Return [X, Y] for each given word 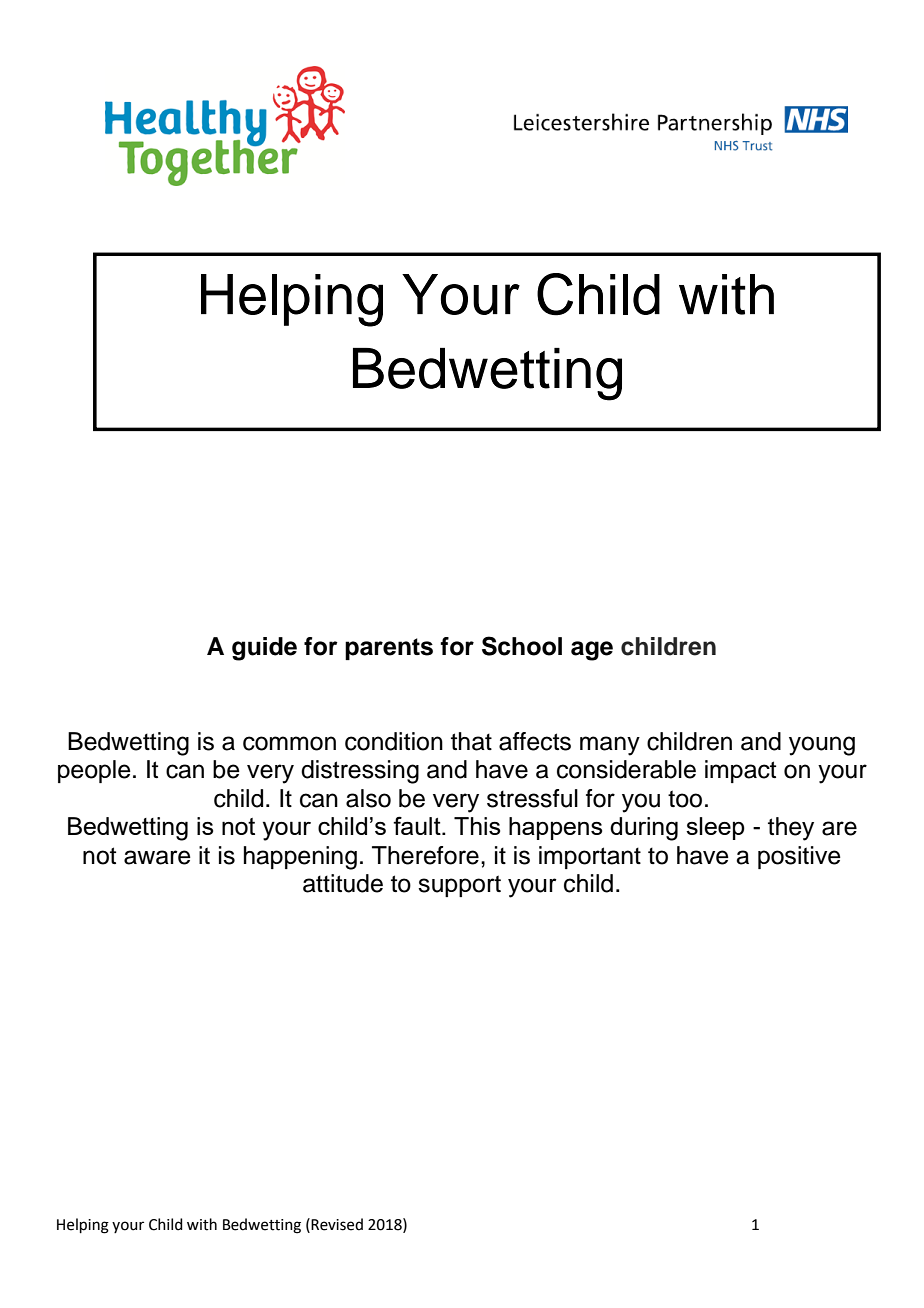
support [459, 886]
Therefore [425, 855]
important [590, 857]
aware [157, 857]
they [791, 829]
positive [799, 857]
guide [264, 649]
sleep [715, 828]
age [592, 651]
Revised [336, 1224]
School [522, 646]
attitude [343, 883]
